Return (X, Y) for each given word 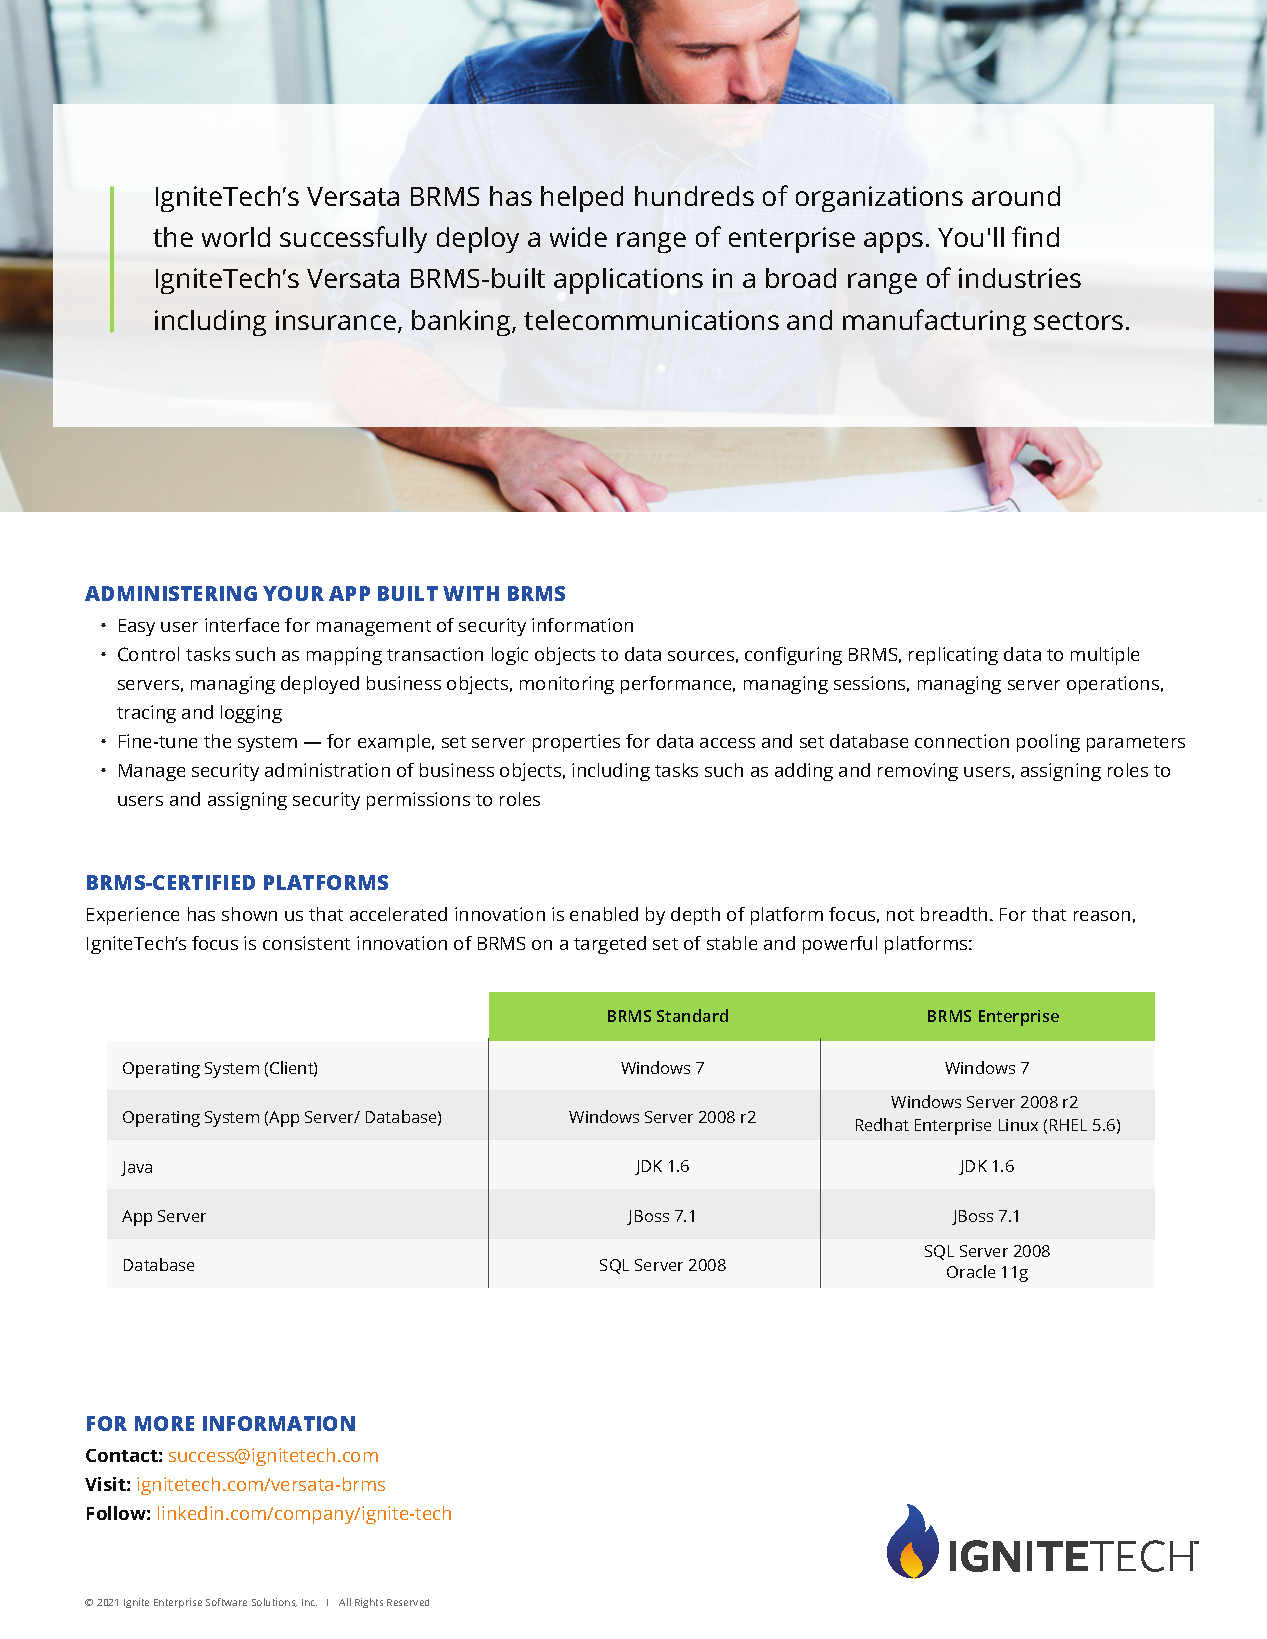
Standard (692, 1015)
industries (1020, 278)
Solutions (274, 1602)
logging (251, 714)
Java (136, 1168)
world (236, 237)
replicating (953, 656)
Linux (1018, 1125)
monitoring (567, 685)
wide (578, 237)
